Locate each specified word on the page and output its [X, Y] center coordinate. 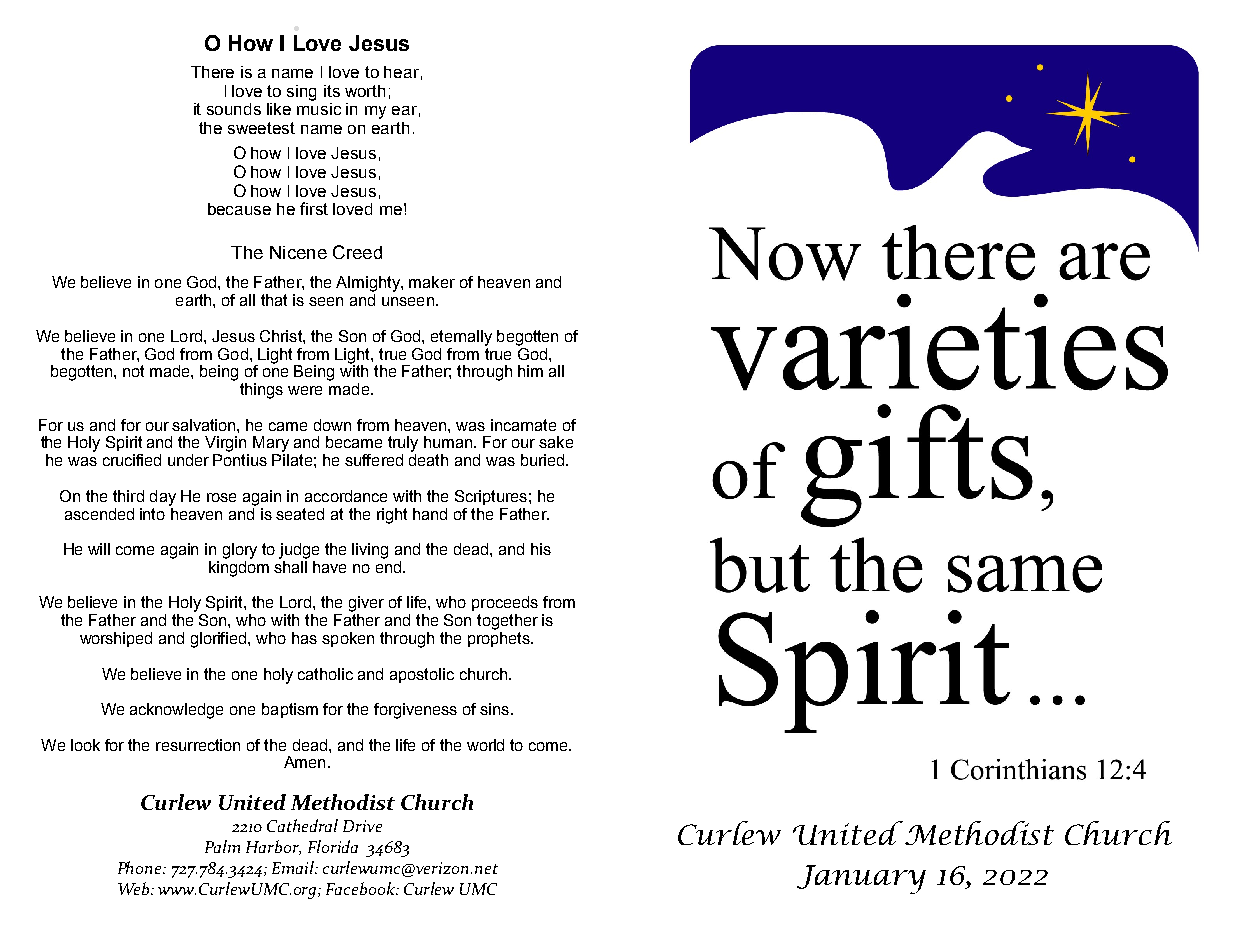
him [530, 371]
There [212, 72]
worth [365, 91]
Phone [141, 867]
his [541, 549]
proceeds [505, 603]
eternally [461, 338]
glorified [220, 640]
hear [401, 72]
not [133, 371]
